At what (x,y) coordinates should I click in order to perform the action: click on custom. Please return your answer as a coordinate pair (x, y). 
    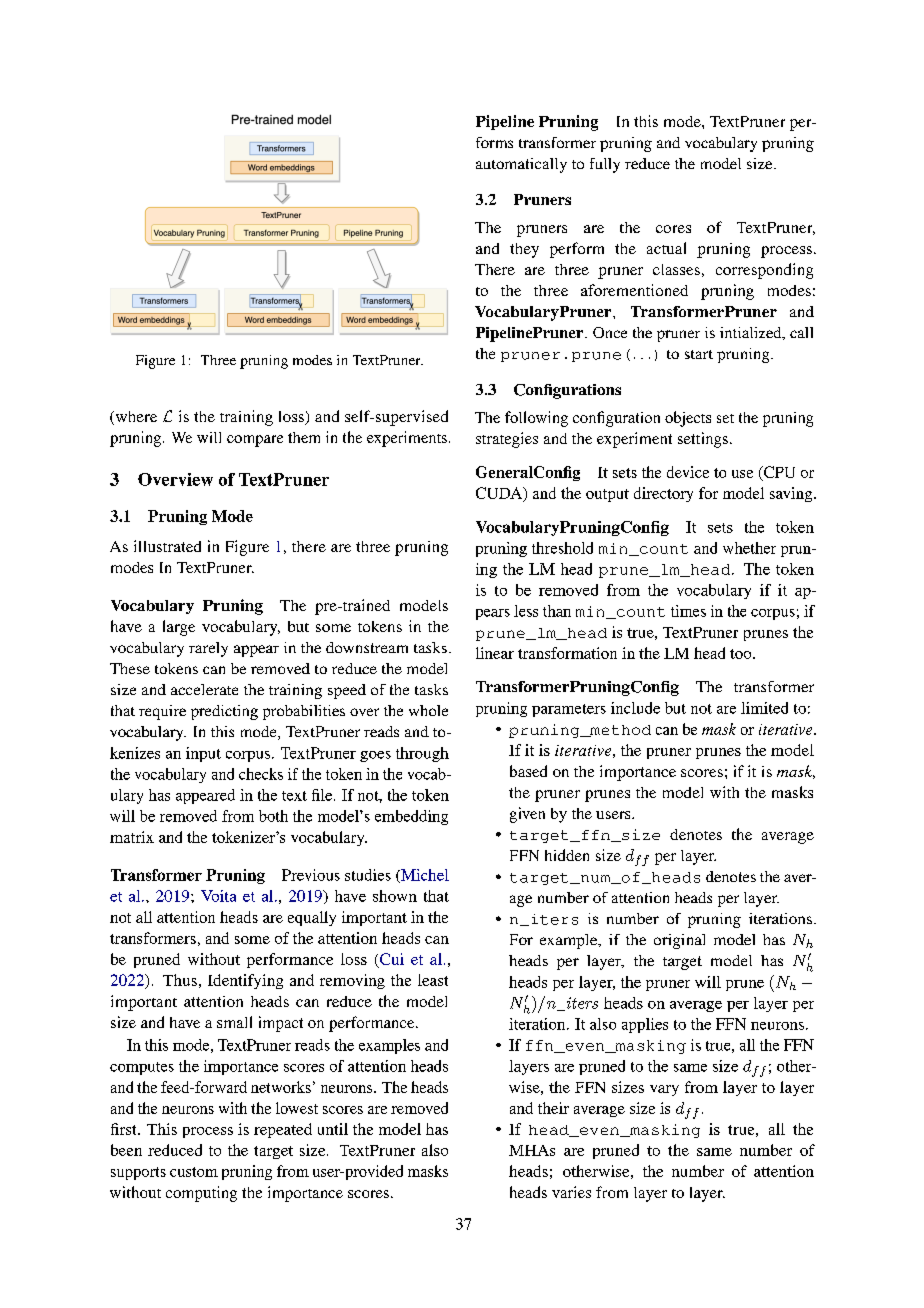
    Looking at the image, I should click on (194, 1172).
